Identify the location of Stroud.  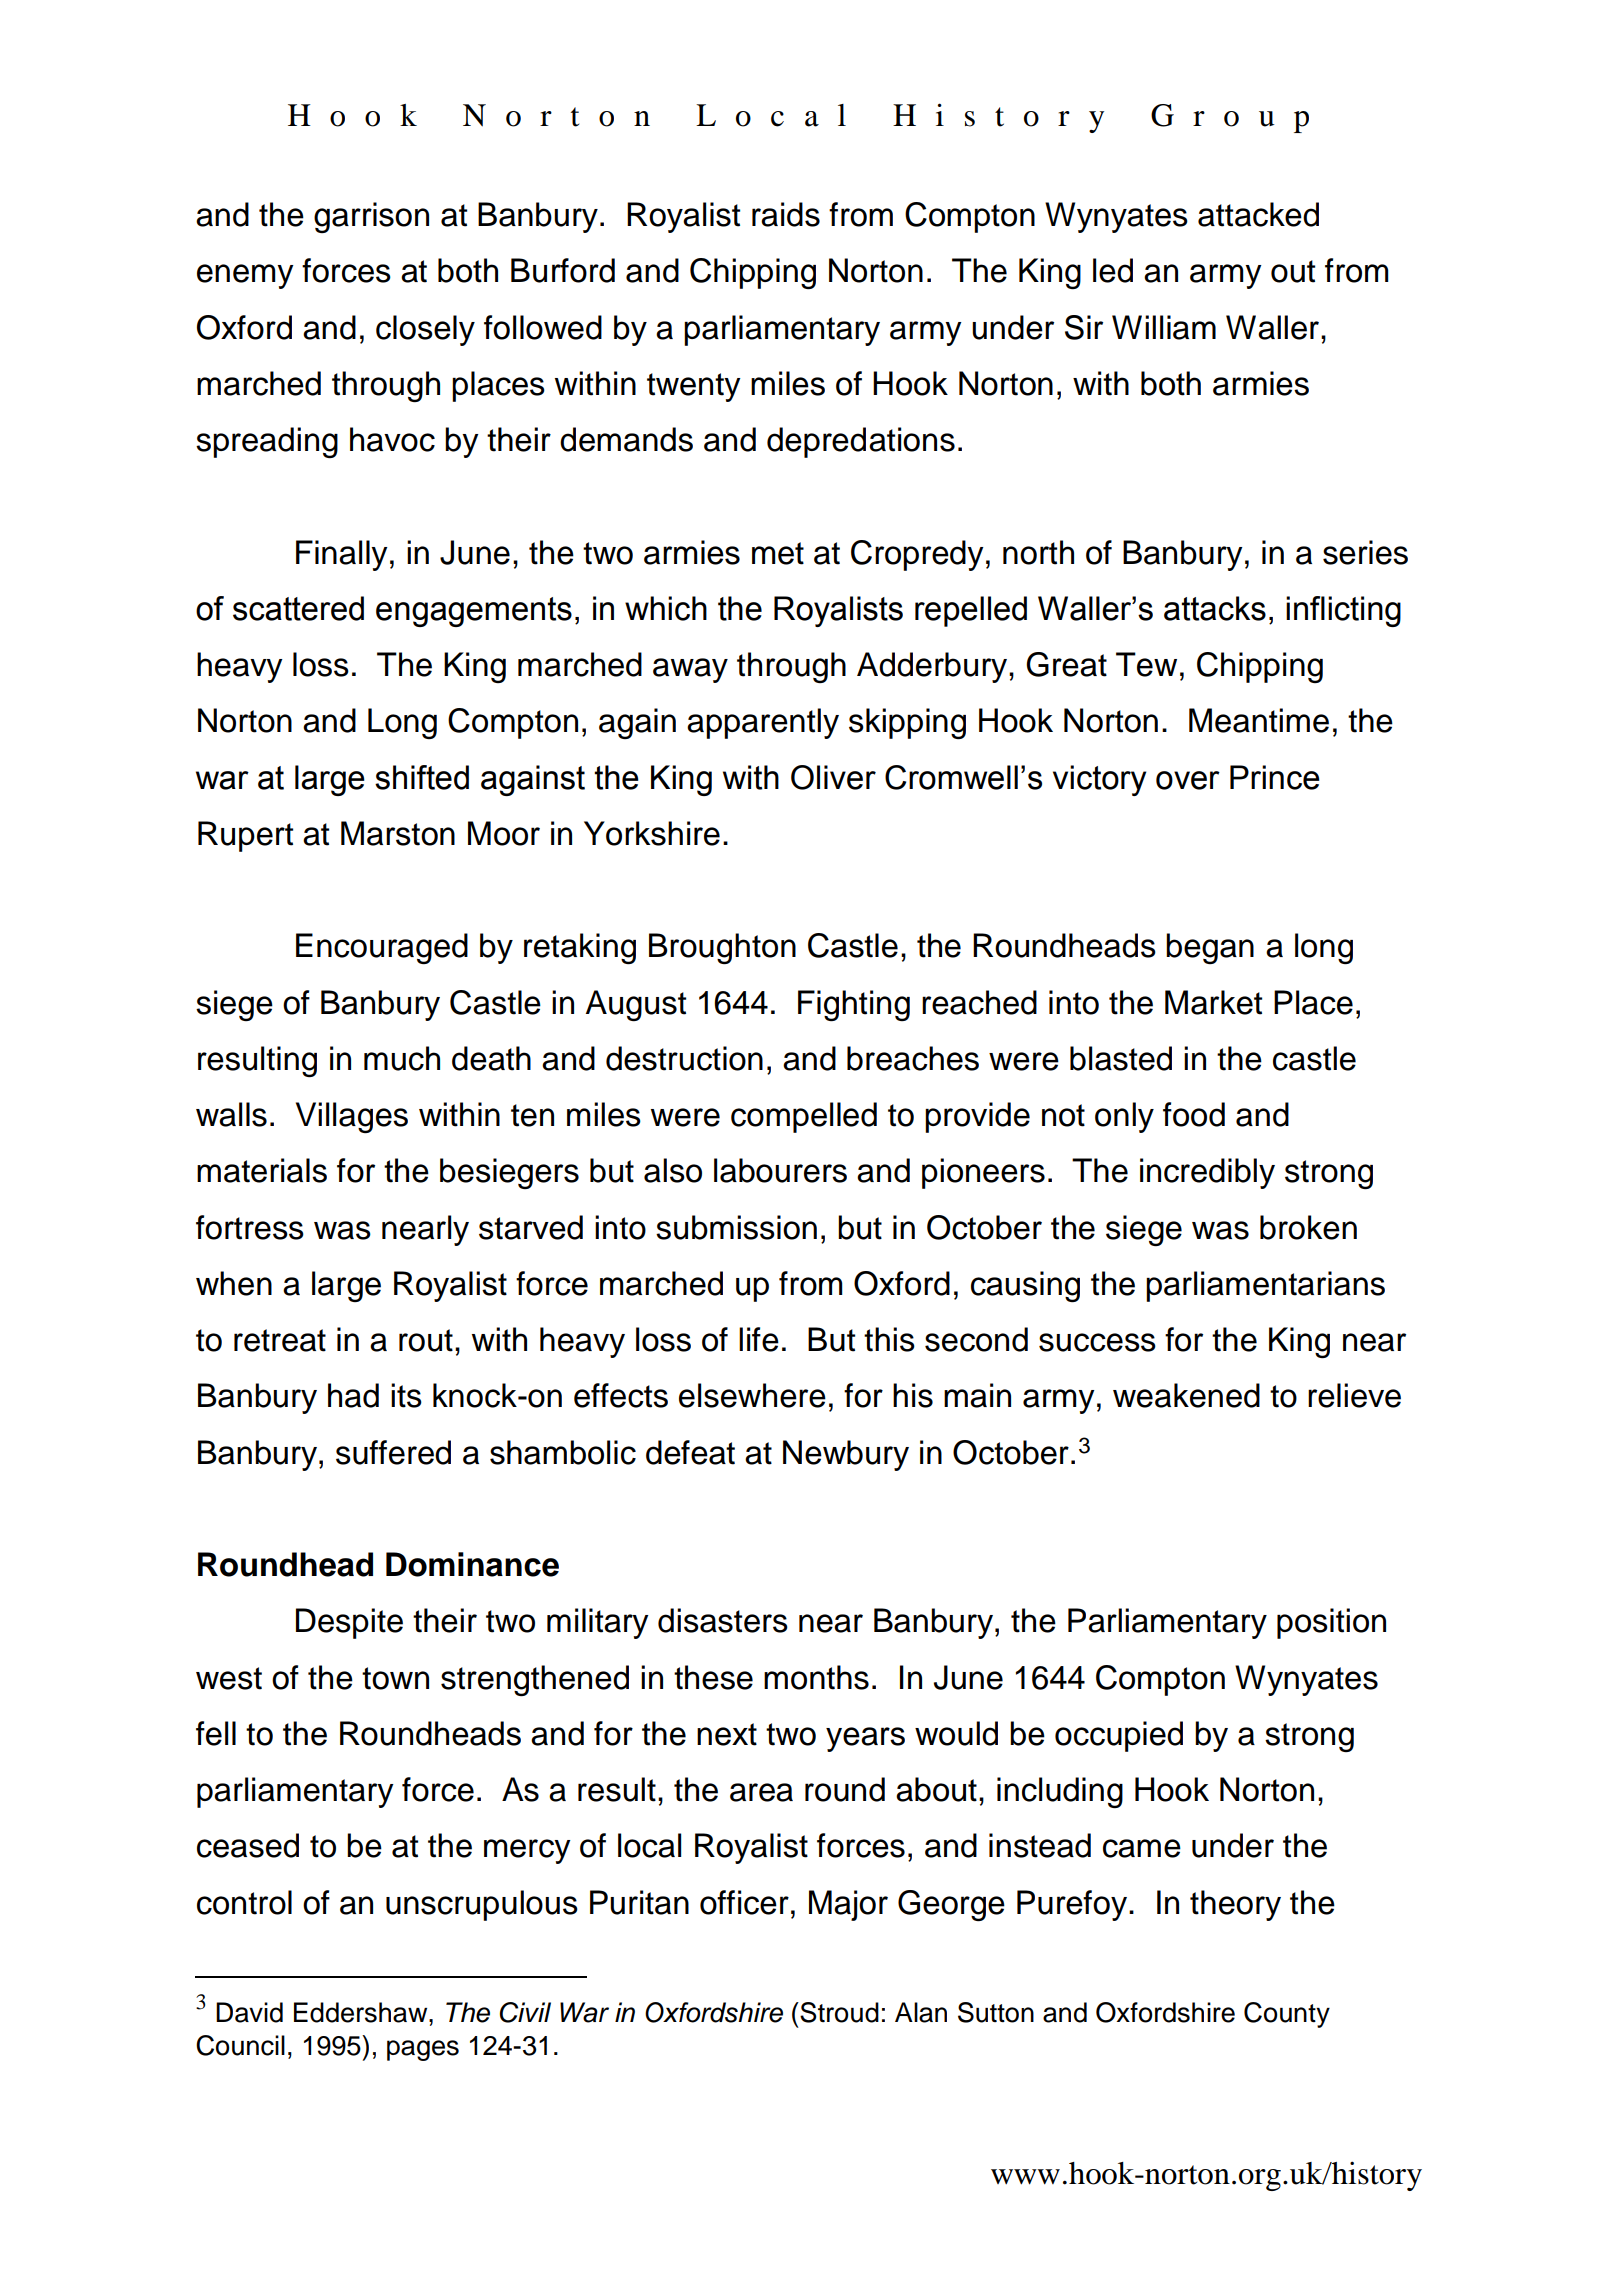
(838, 2012).
